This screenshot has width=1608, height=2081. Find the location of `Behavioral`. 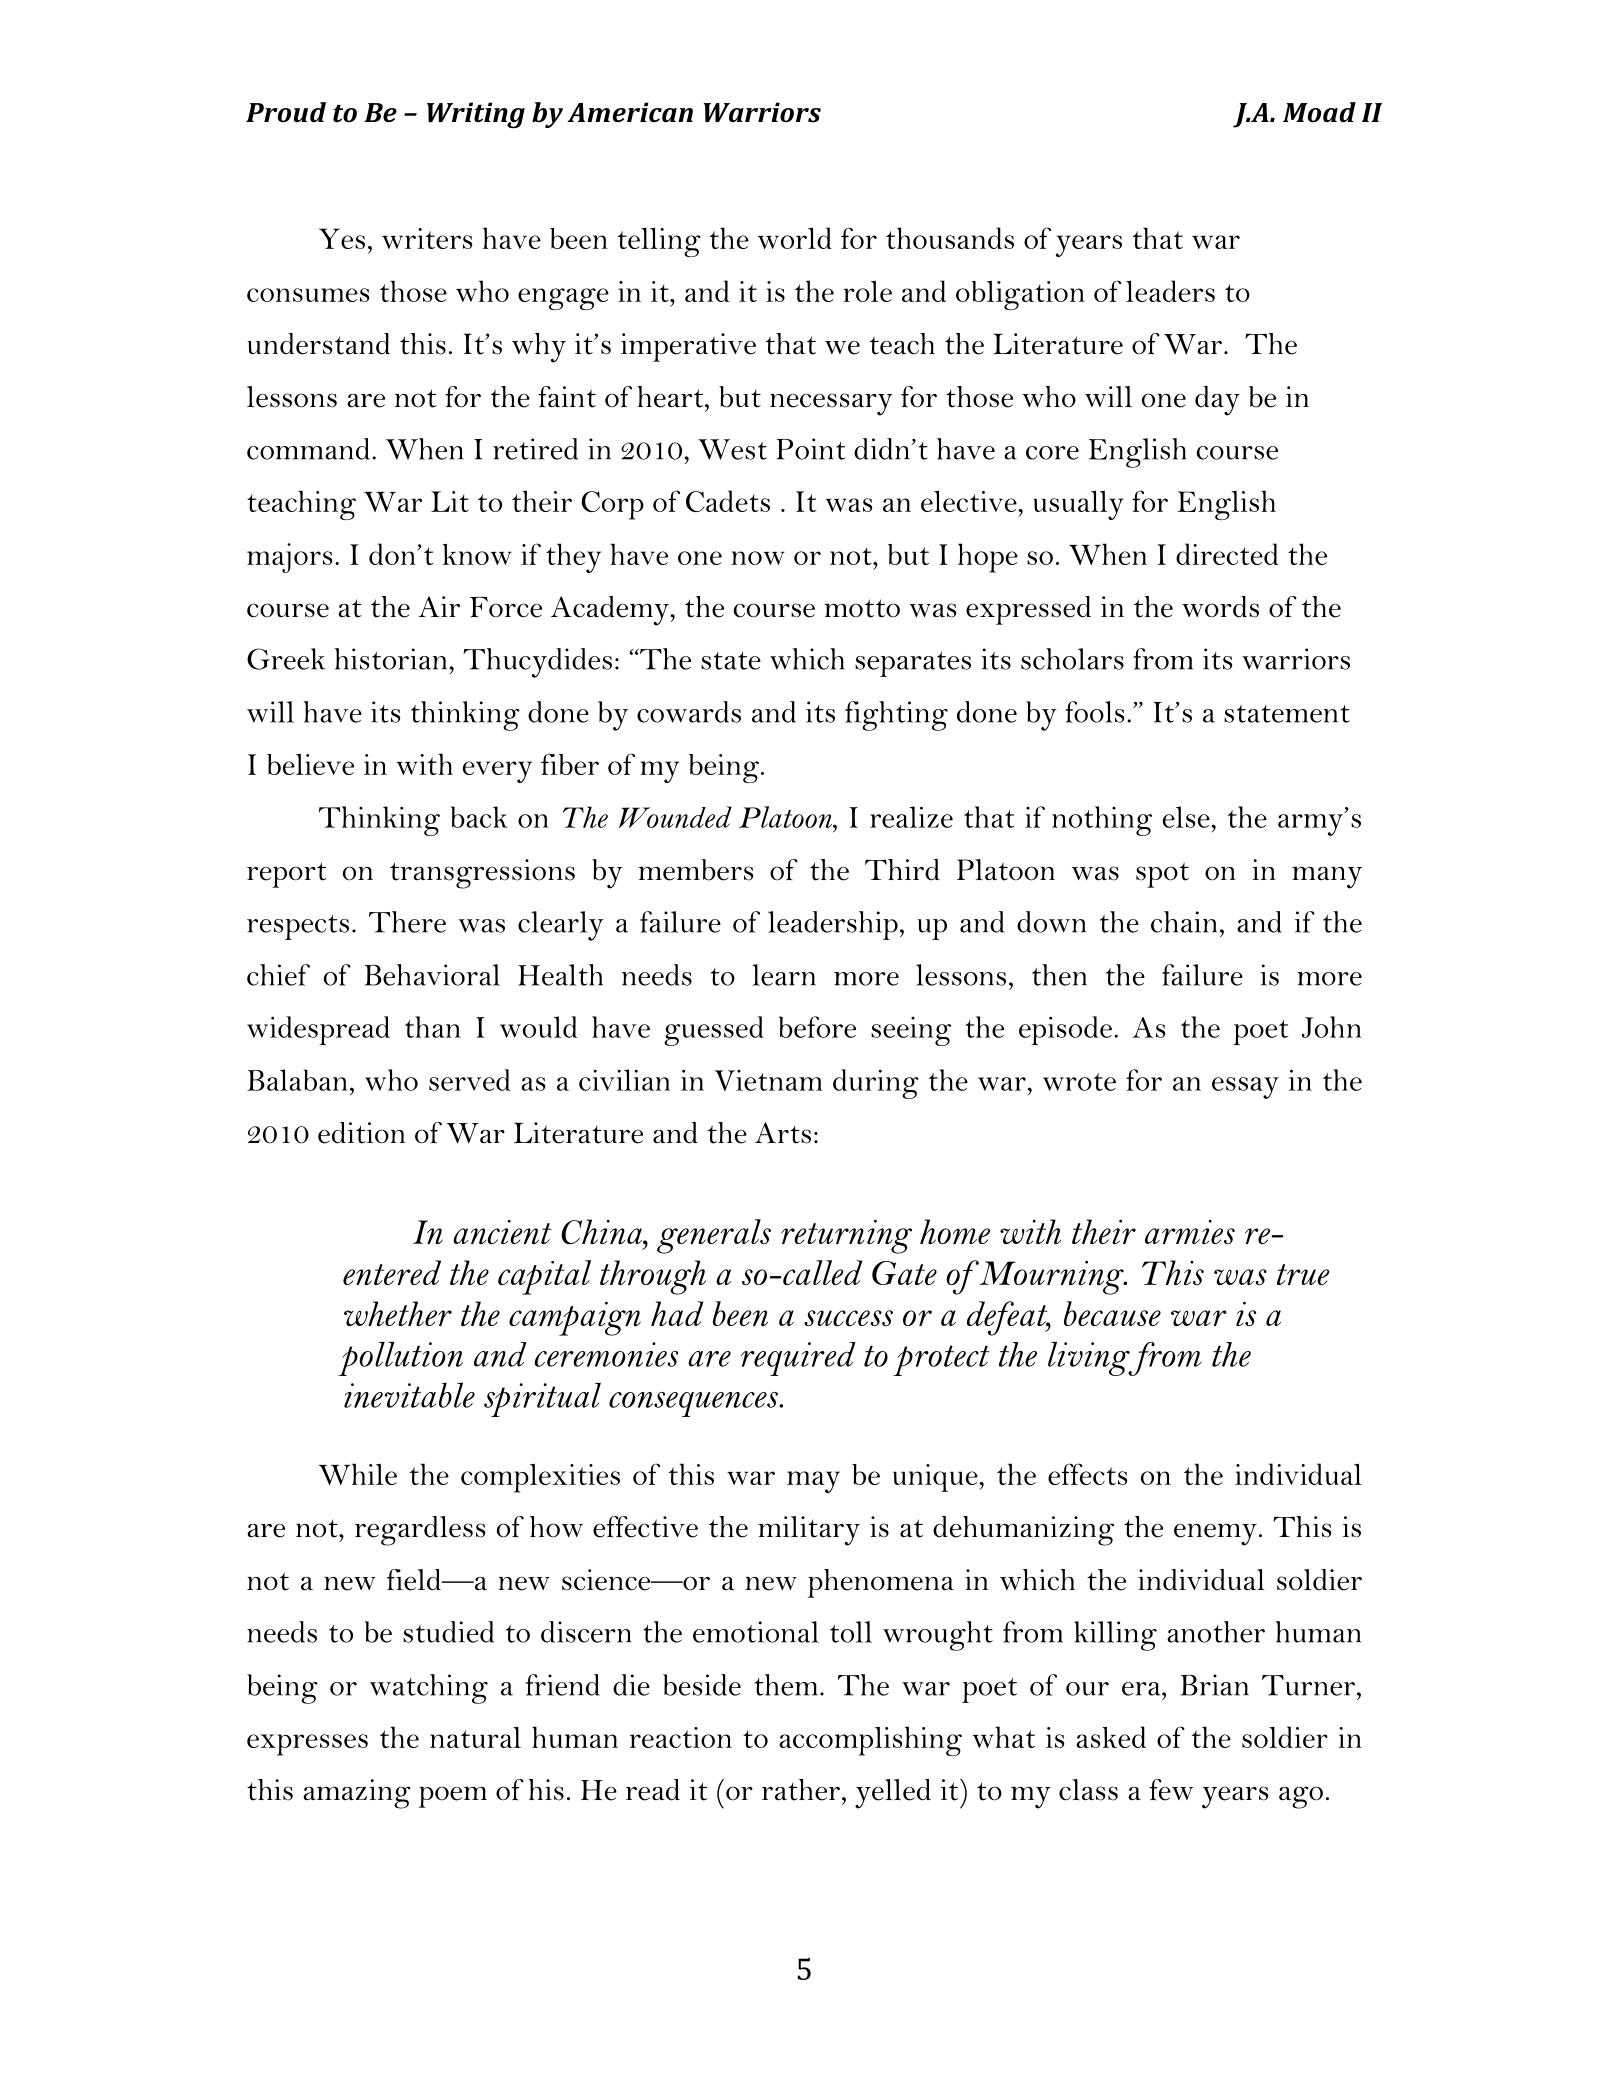

Behavioral is located at coordinates (432, 975).
